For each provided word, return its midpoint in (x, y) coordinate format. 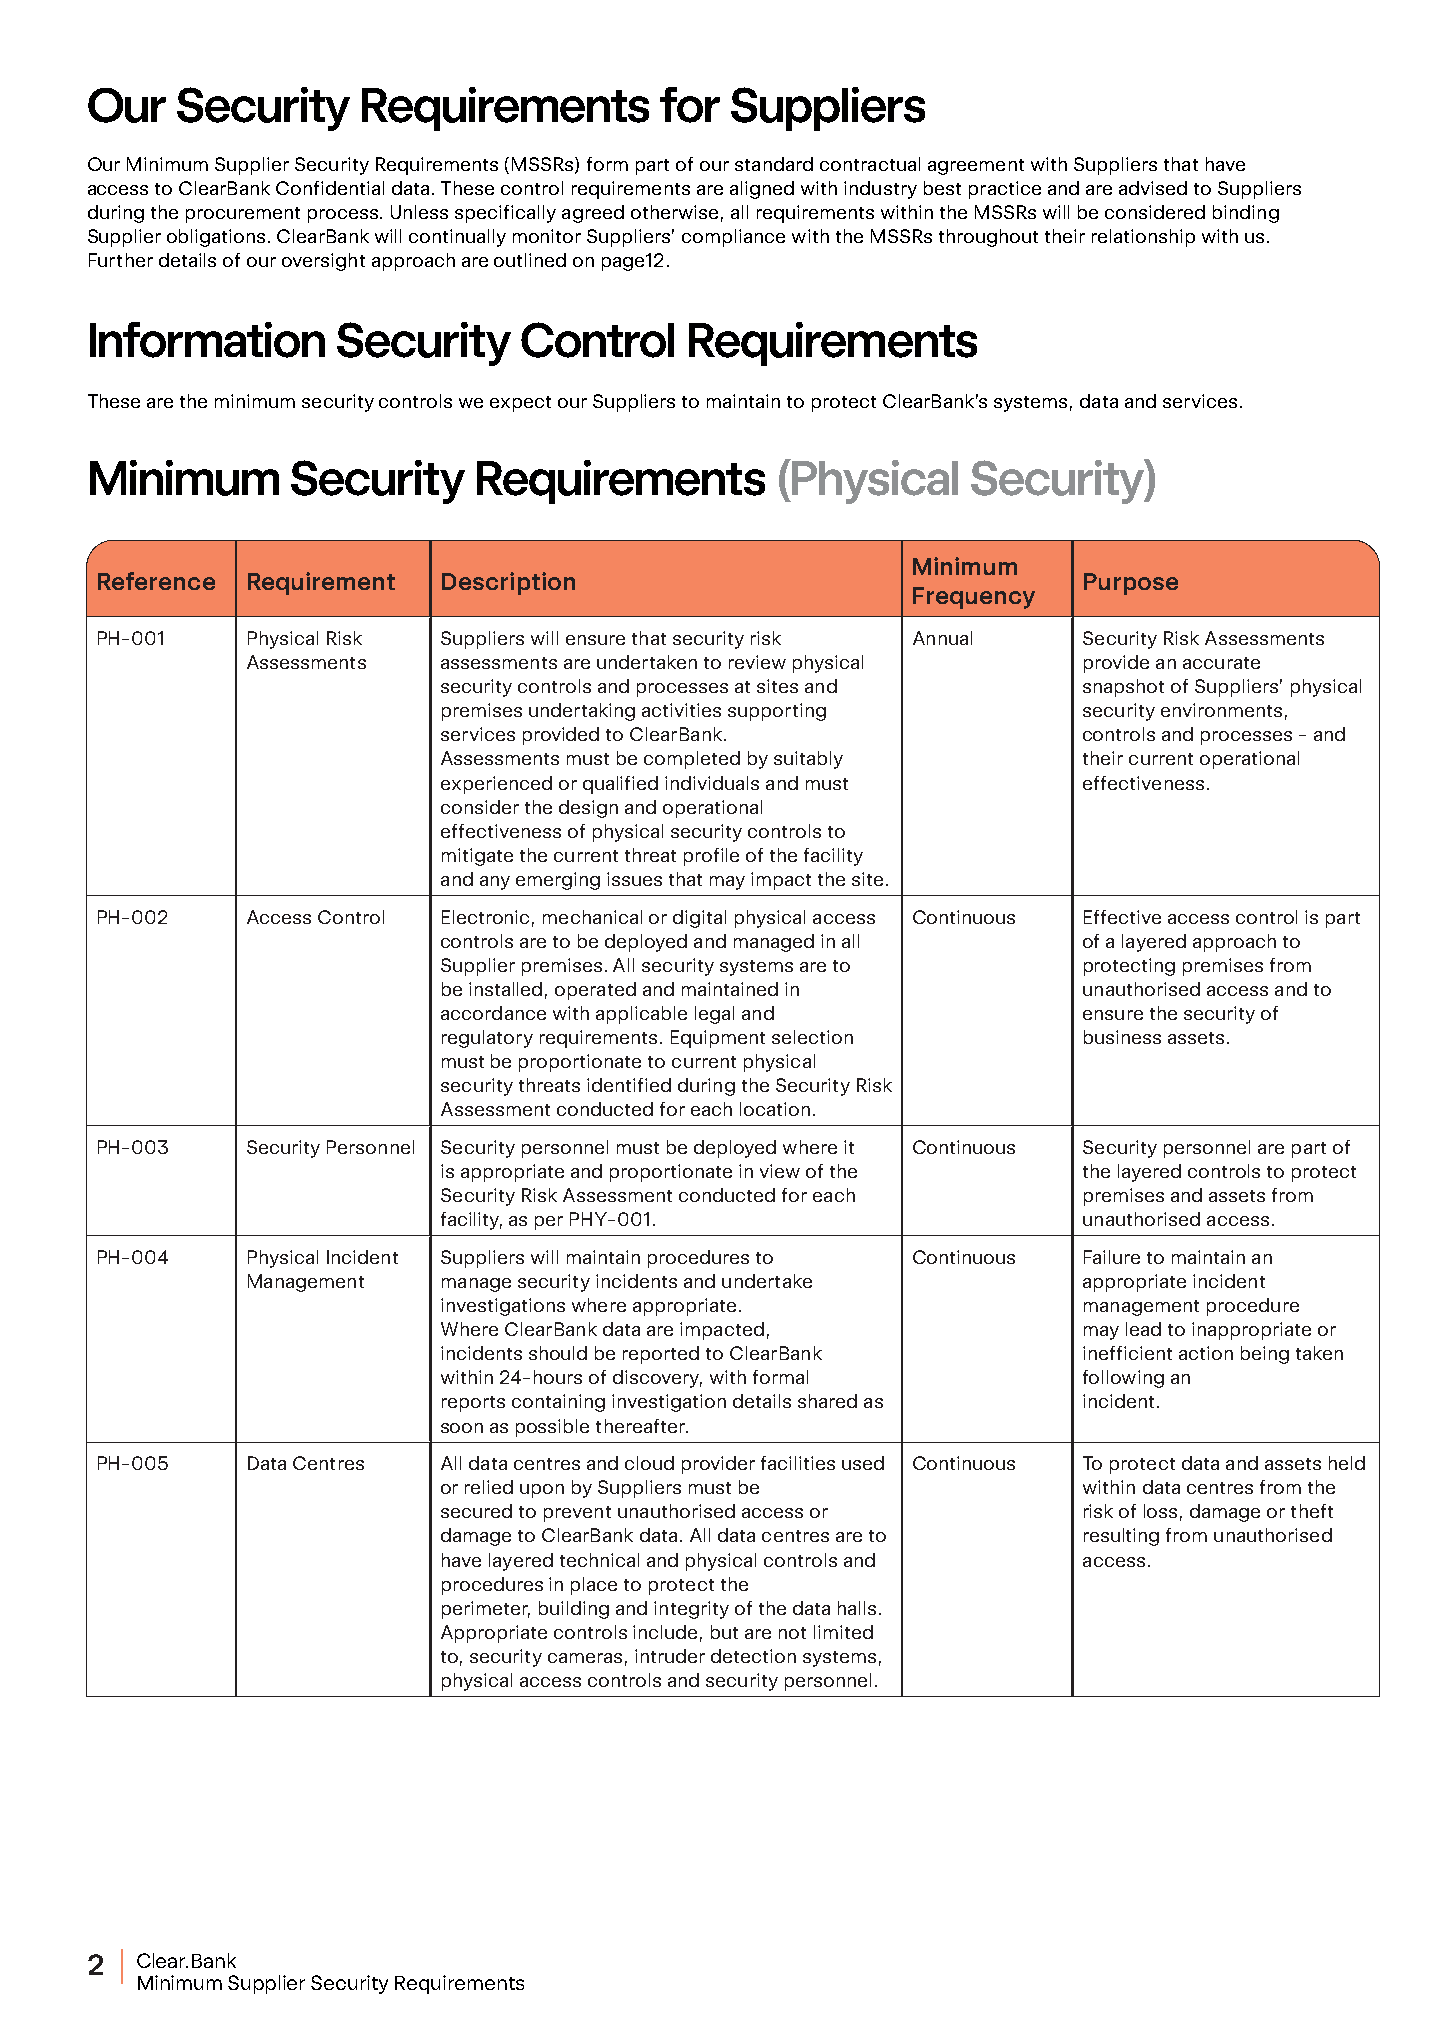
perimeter (486, 1610)
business (1122, 1037)
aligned (762, 190)
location (775, 1109)
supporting (777, 712)
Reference (156, 581)
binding (1246, 214)
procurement (243, 215)
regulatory (487, 1039)
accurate (1221, 663)
